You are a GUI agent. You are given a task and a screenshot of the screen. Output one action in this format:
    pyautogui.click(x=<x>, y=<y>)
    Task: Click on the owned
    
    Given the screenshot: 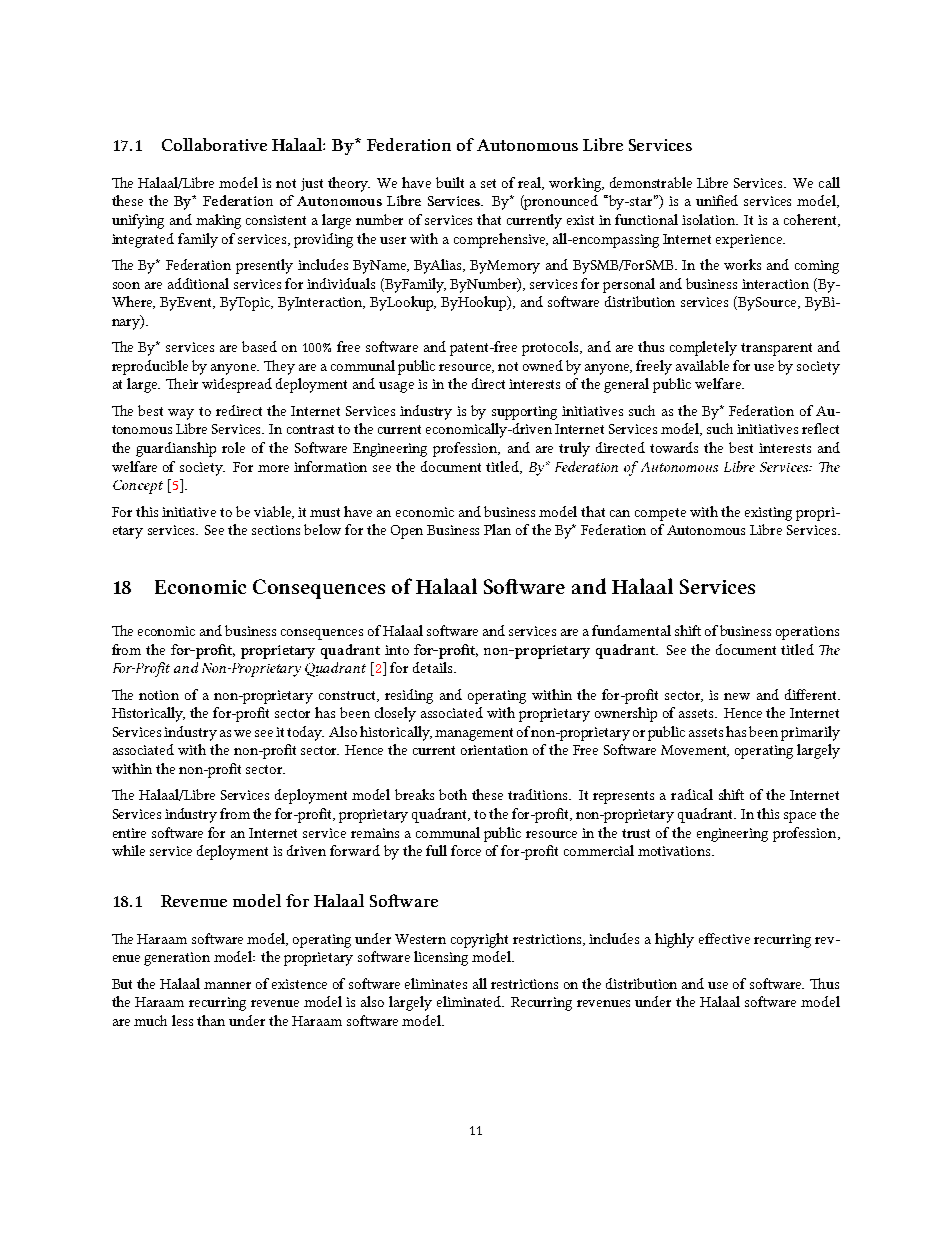 What is the action you would take?
    pyautogui.click(x=543, y=365)
